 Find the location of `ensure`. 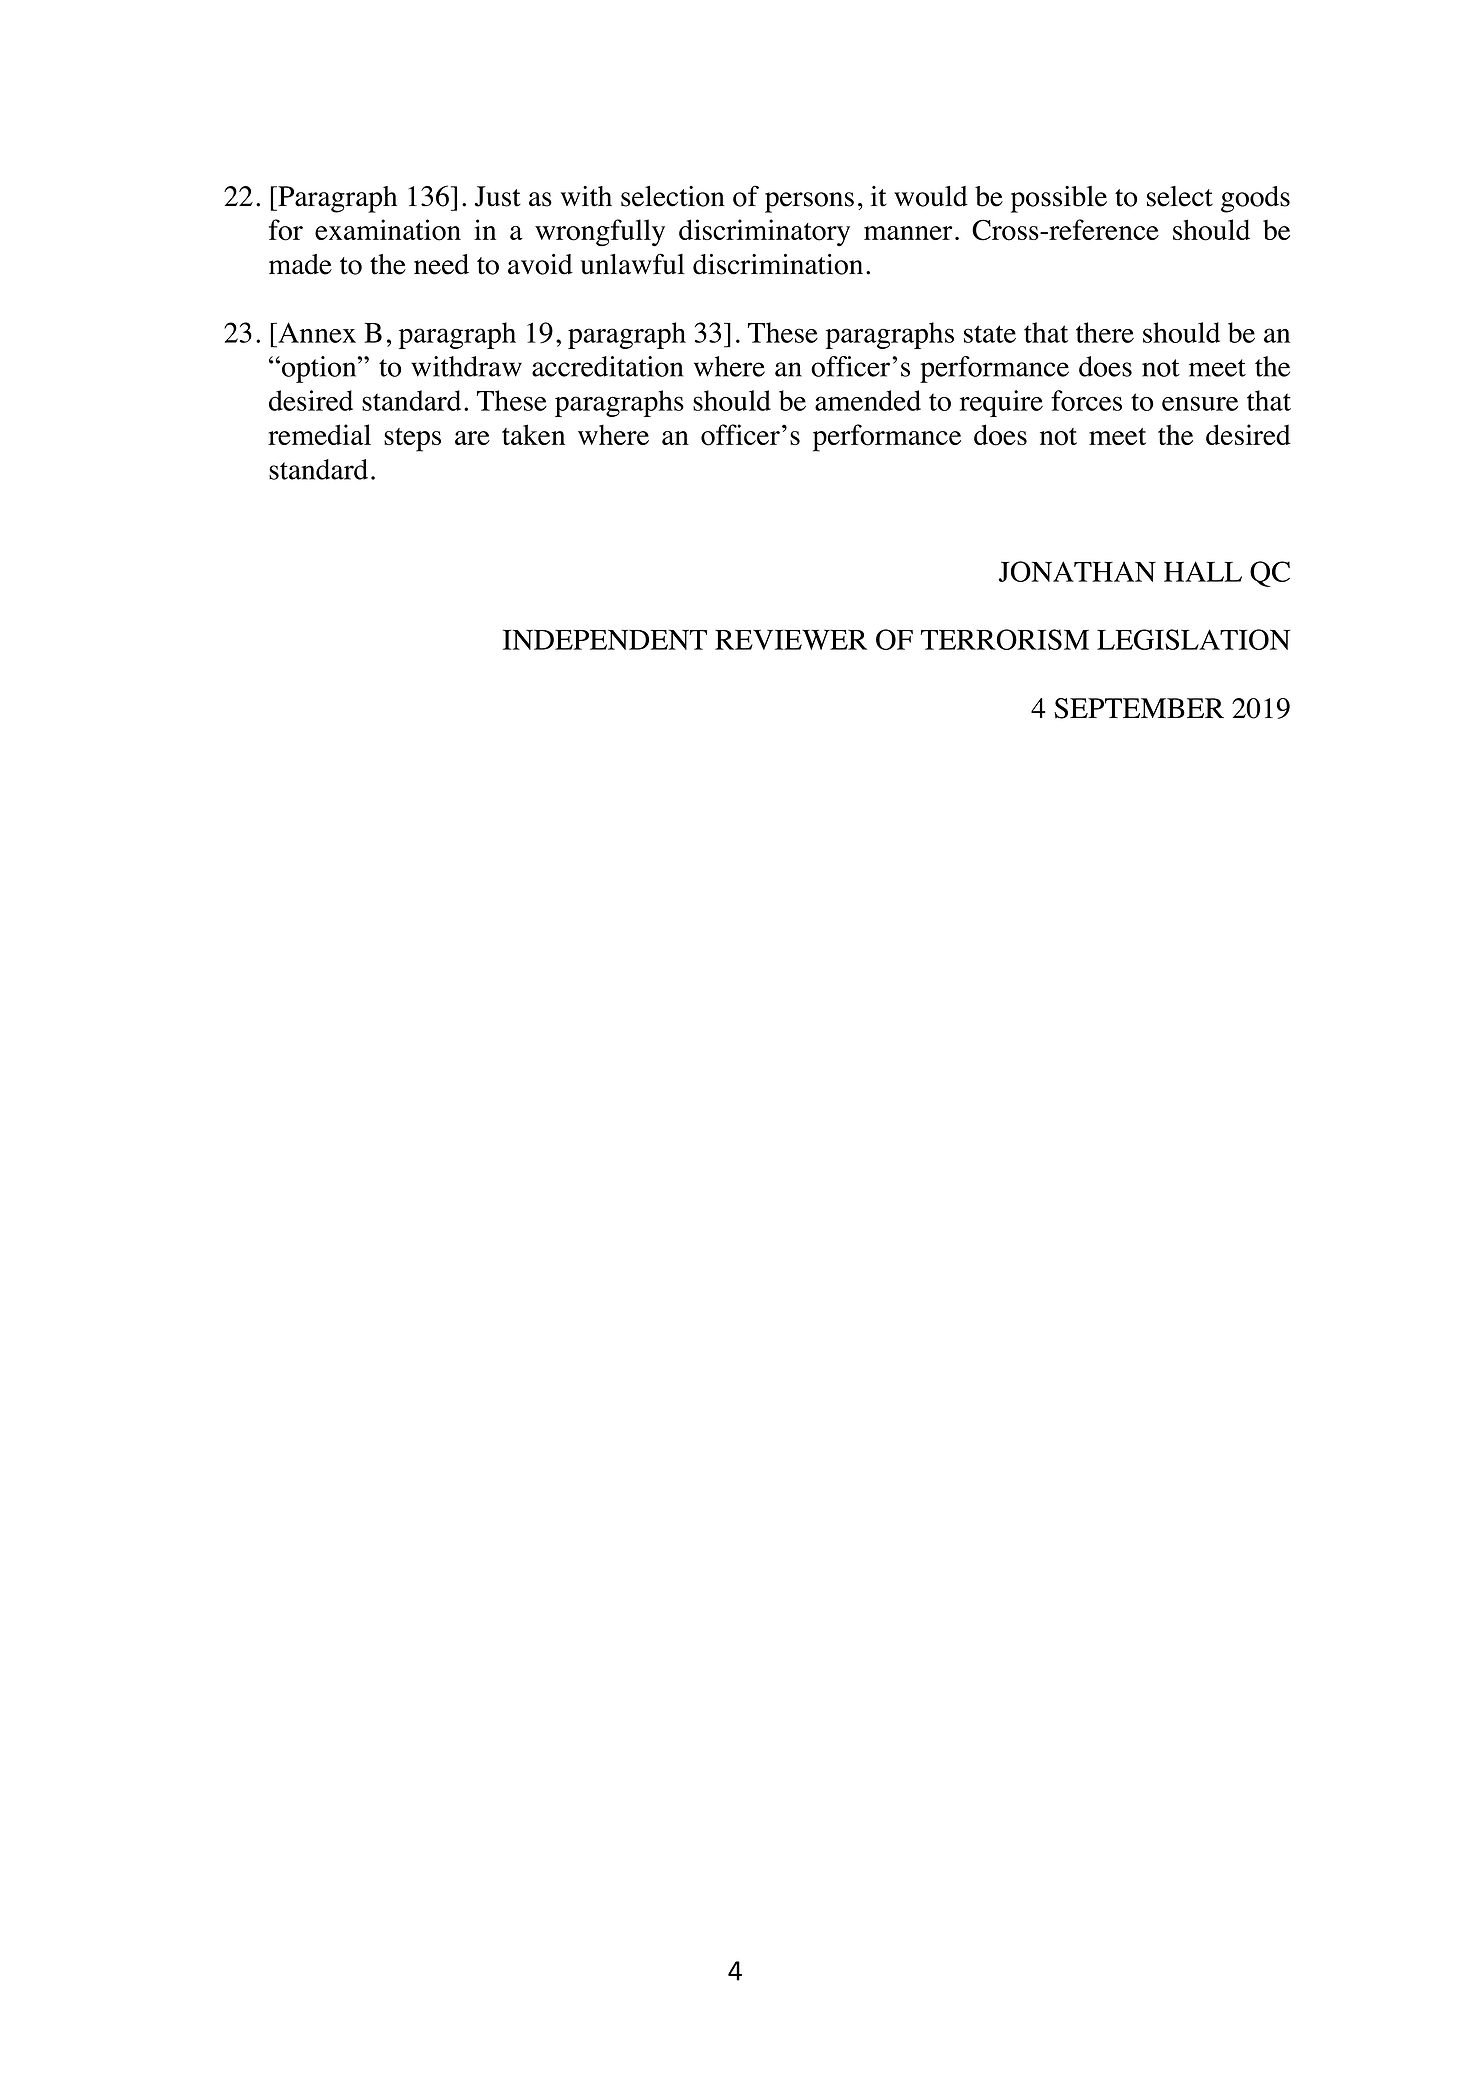

ensure is located at coordinates (1200, 403).
